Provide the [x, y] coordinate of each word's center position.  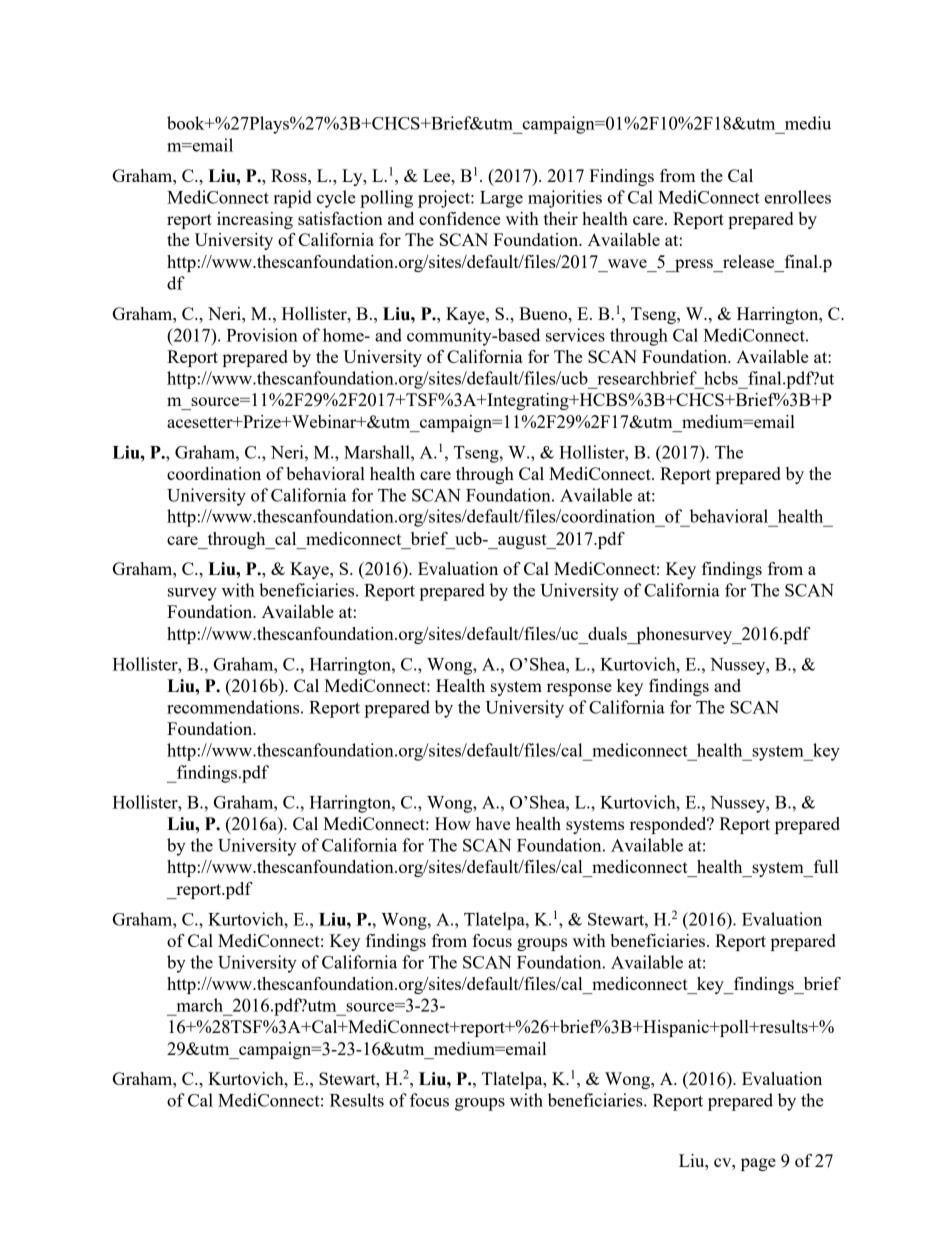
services [575, 335]
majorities [565, 199]
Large [501, 199]
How [453, 823]
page [758, 1164]
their [561, 218]
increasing [255, 220]
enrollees [798, 197]
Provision [262, 335]
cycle [336, 199]
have [493, 823]
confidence [459, 218]
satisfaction [340, 218]
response [579, 689]
